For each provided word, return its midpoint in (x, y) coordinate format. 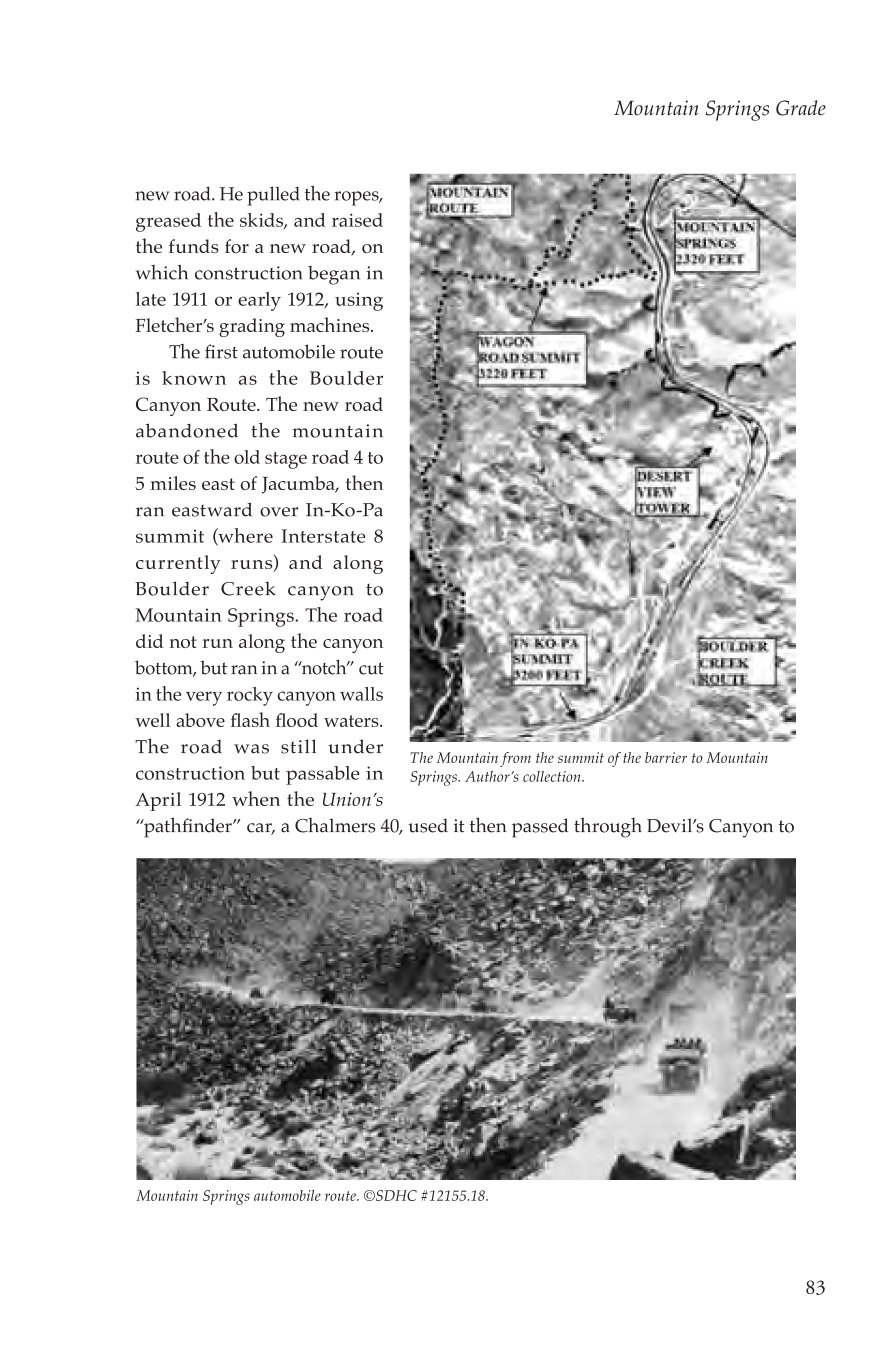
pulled (273, 196)
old (247, 457)
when (256, 798)
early (259, 301)
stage (286, 460)
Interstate (323, 536)
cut (371, 668)
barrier (666, 757)
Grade (801, 108)
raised (357, 220)
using (359, 302)
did (149, 641)
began (334, 275)
